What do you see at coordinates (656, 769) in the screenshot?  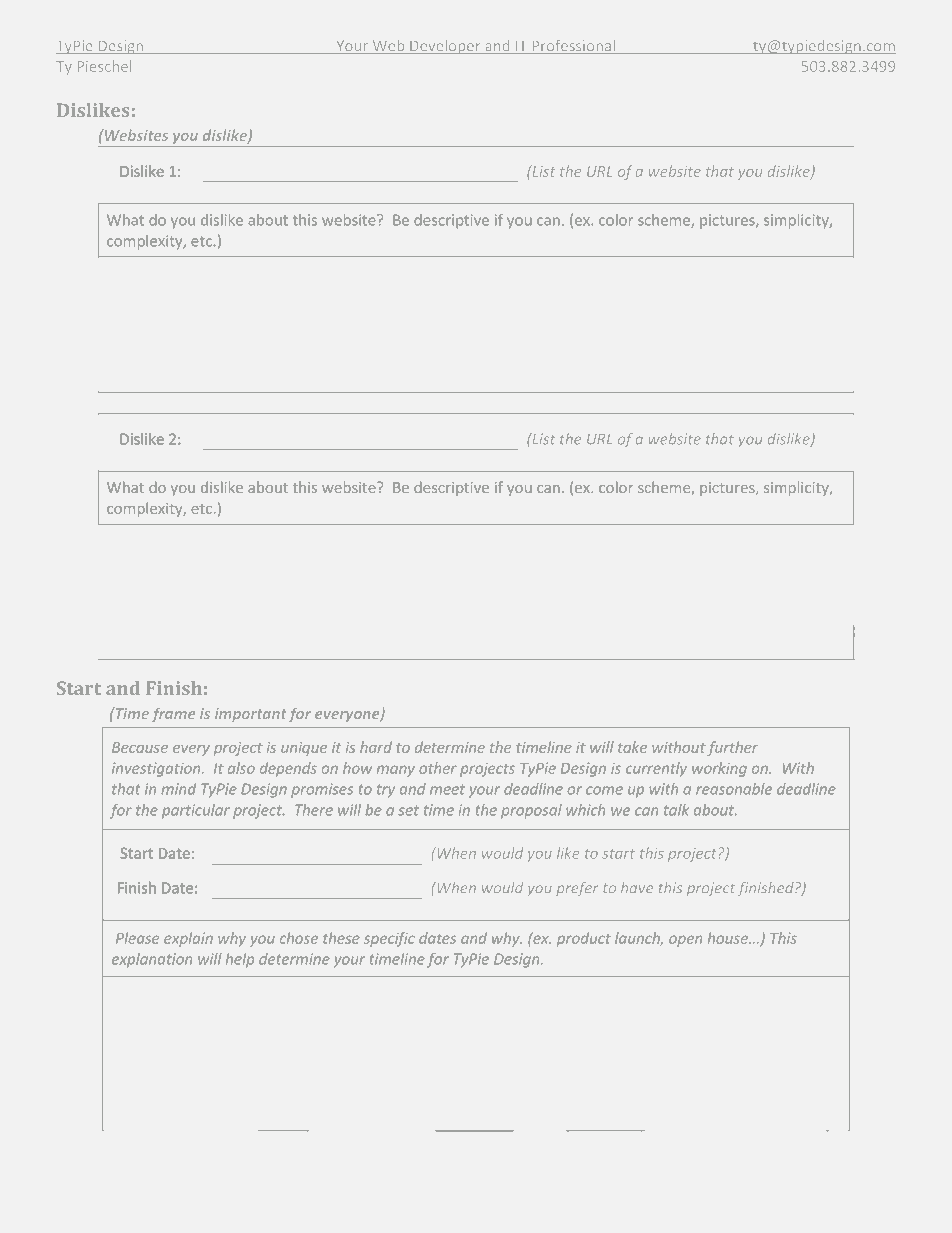 I see `currently` at bounding box center [656, 769].
